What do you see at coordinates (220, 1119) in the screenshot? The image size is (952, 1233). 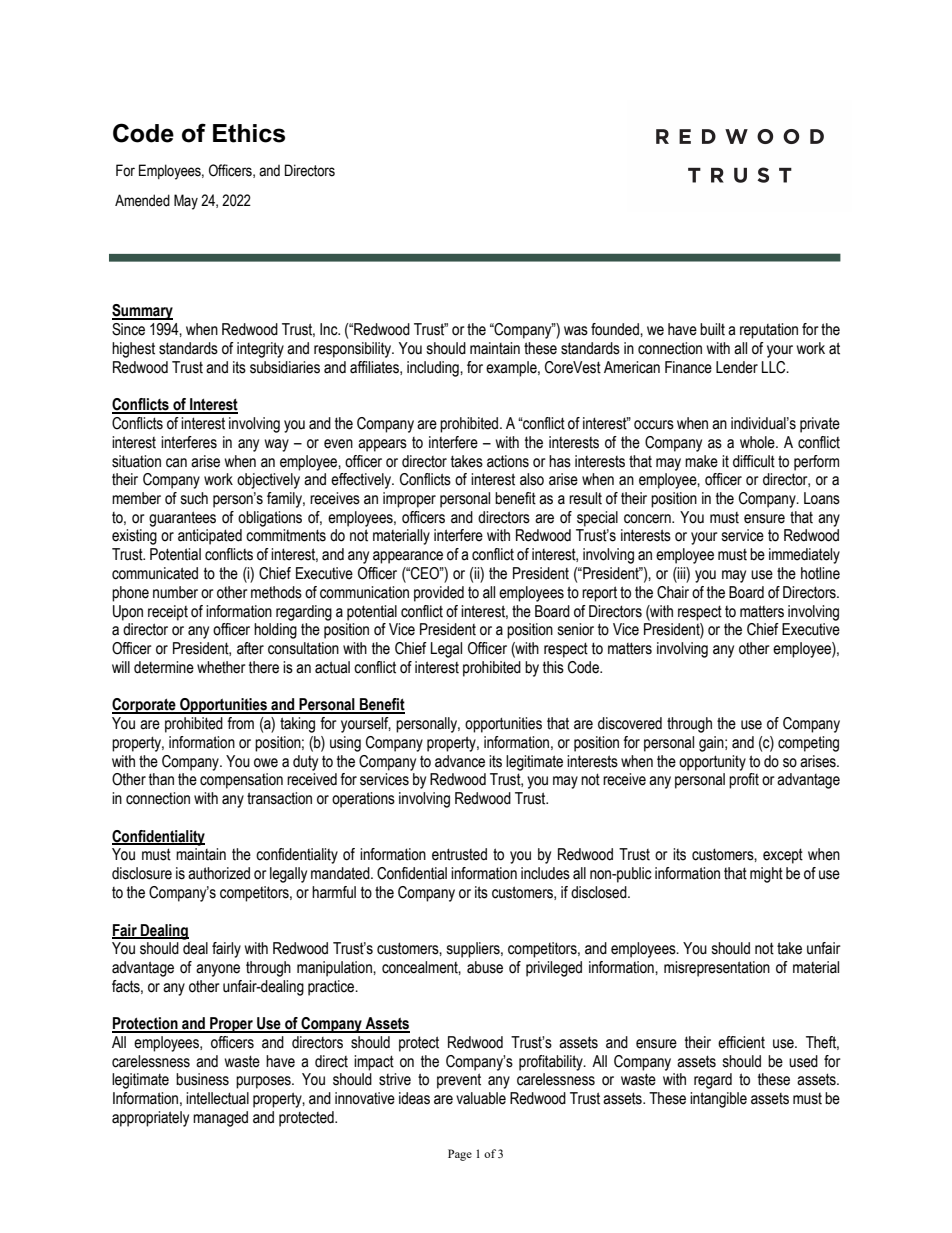 I see `managed` at bounding box center [220, 1119].
